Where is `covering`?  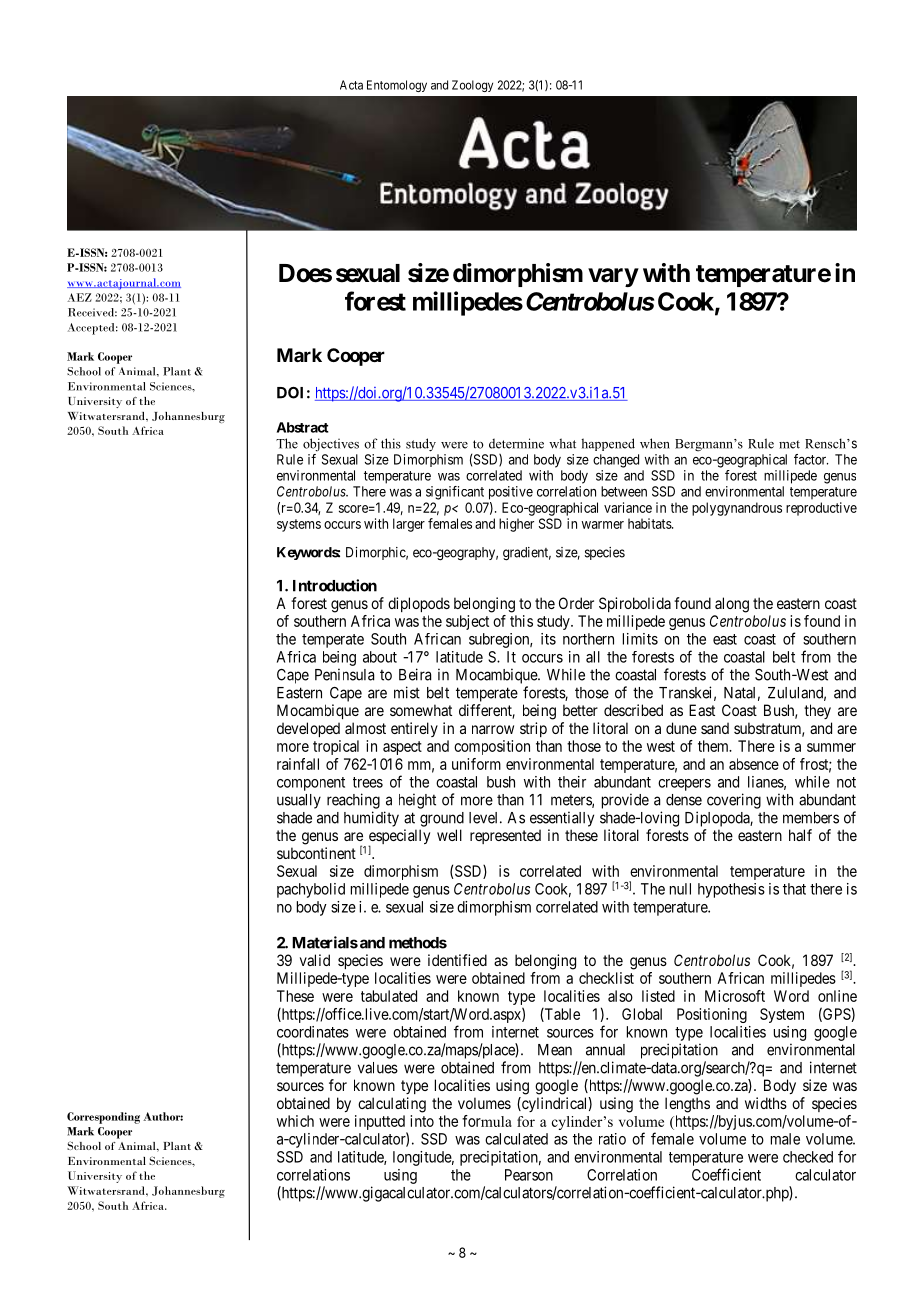 covering is located at coordinates (734, 801).
